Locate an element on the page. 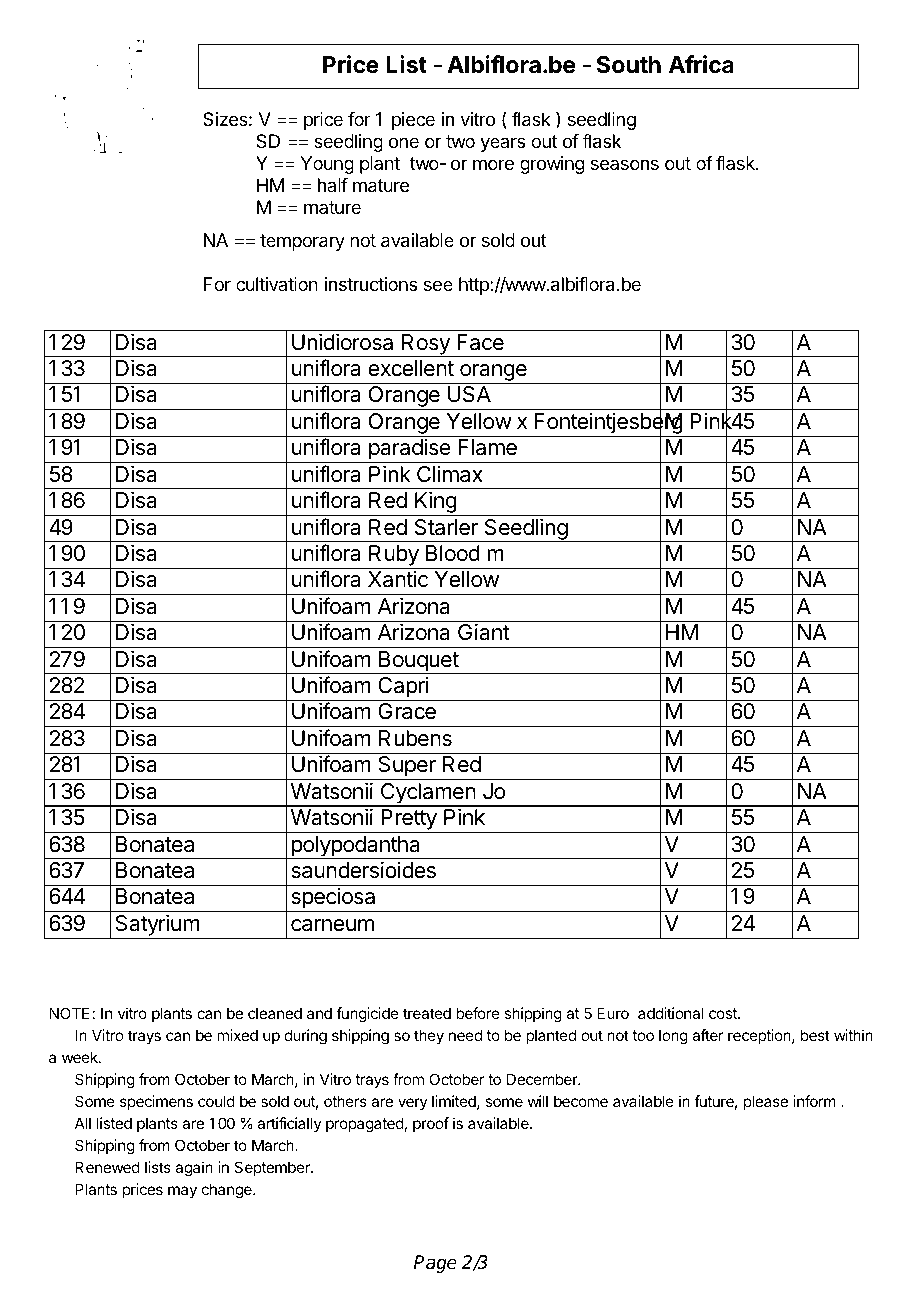 The image size is (924, 1308). Africa is located at coordinates (701, 64).
